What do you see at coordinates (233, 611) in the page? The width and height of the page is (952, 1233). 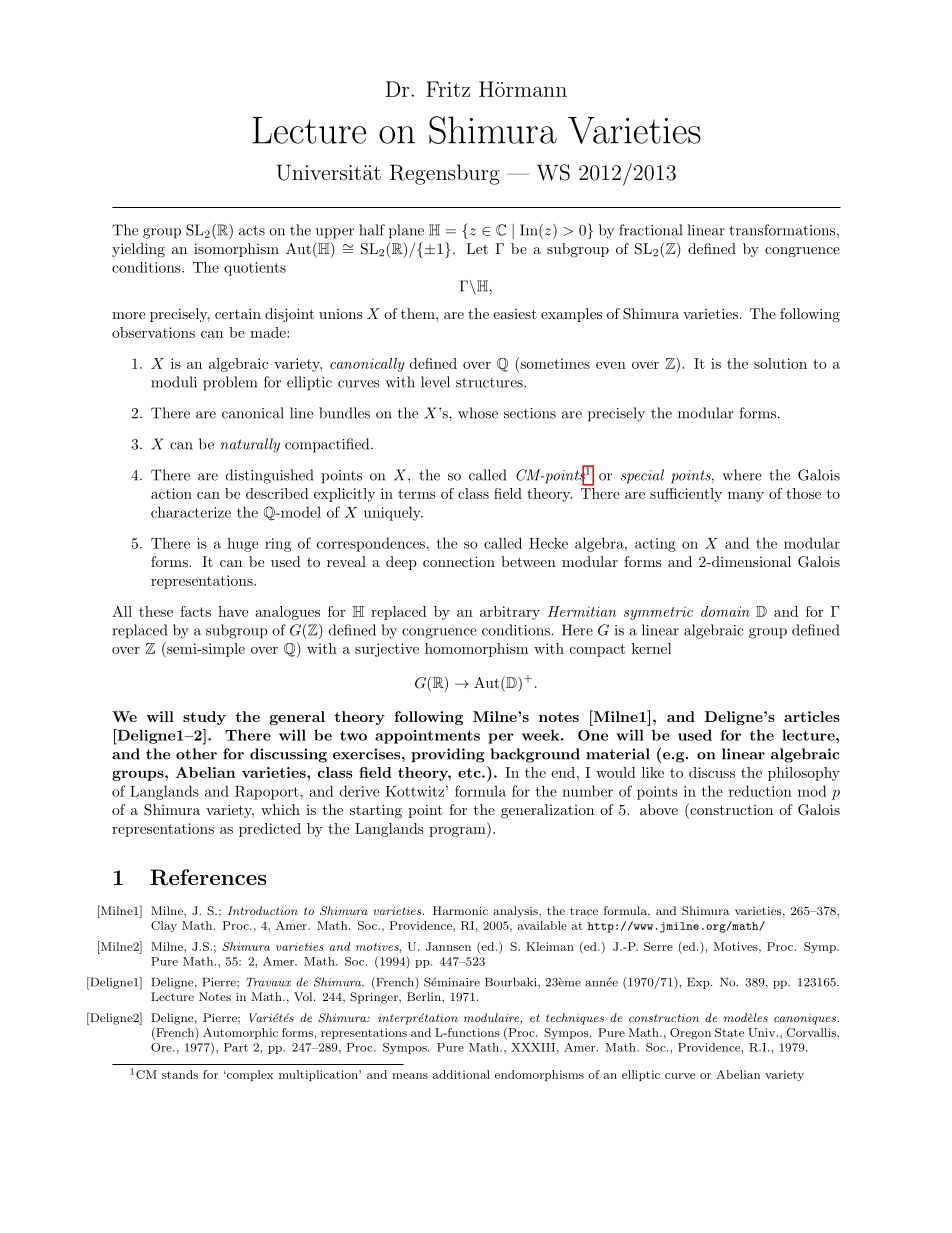 I see `have` at bounding box center [233, 611].
